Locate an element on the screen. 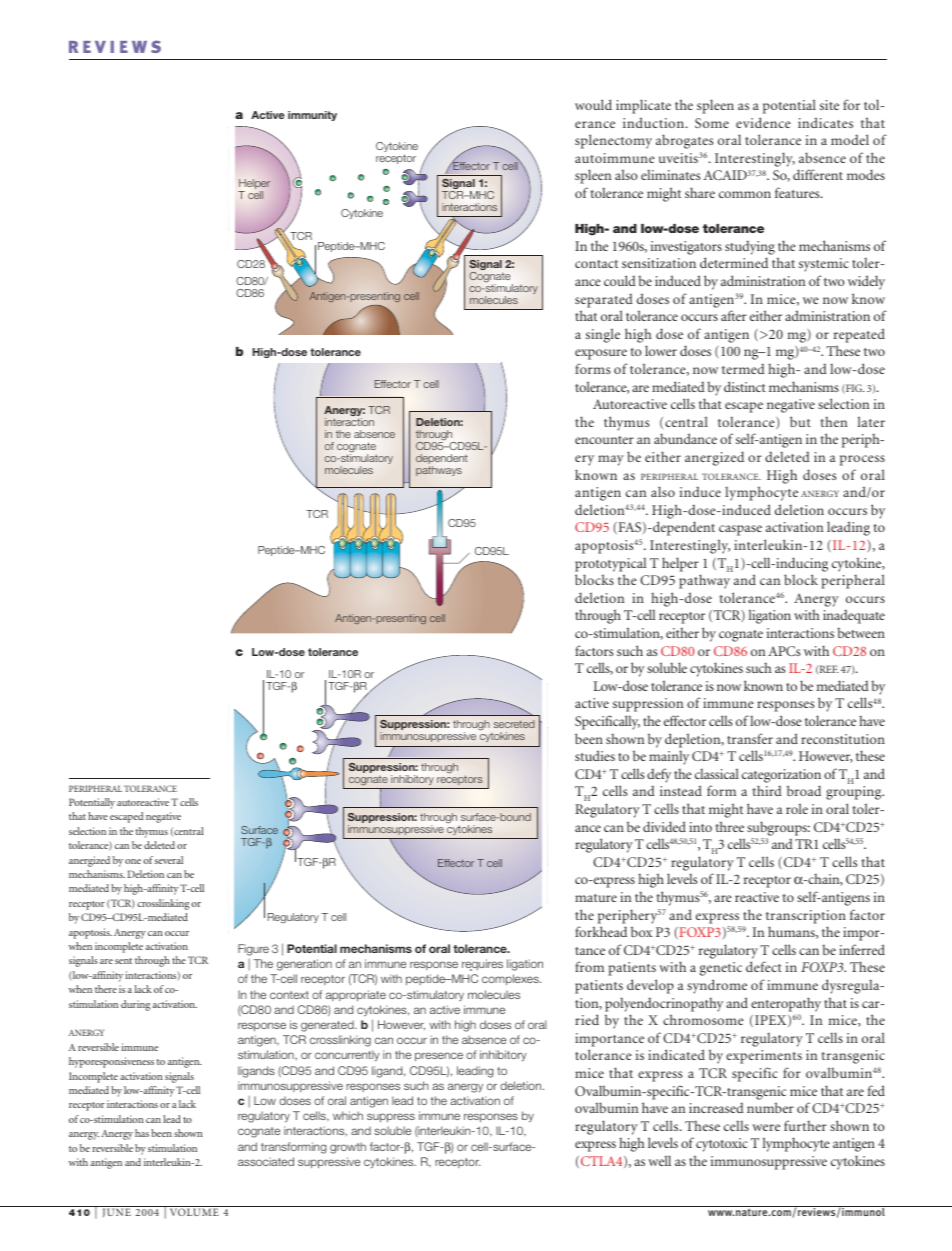 The height and width of the screenshot is (1251, 952). encounter is located at coordinates (604, 440).
